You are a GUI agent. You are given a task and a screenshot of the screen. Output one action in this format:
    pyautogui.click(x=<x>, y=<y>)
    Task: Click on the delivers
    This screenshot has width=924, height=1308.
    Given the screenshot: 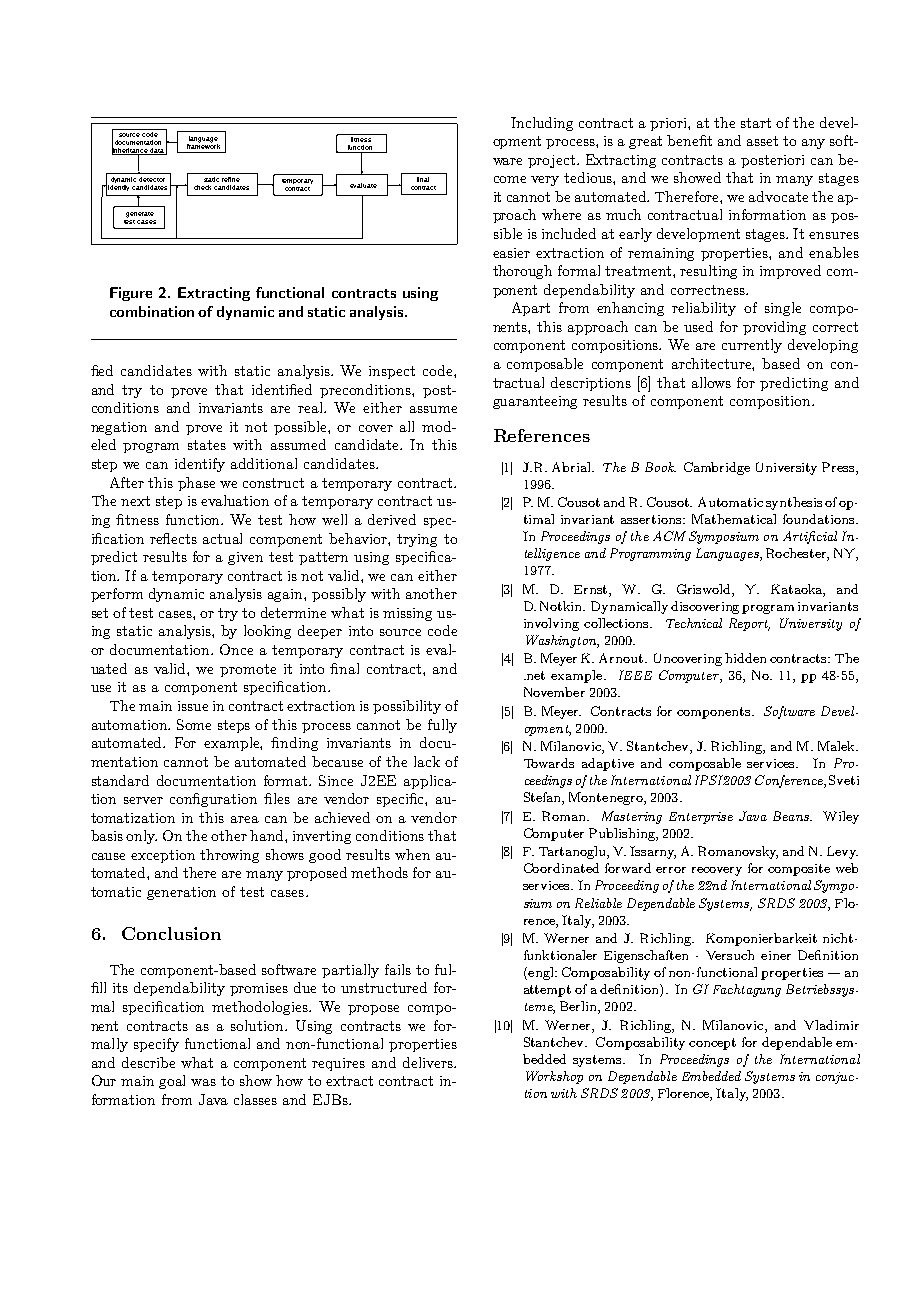 What is the action you would take?
    pyautogui.click(x=429, y=1062)
